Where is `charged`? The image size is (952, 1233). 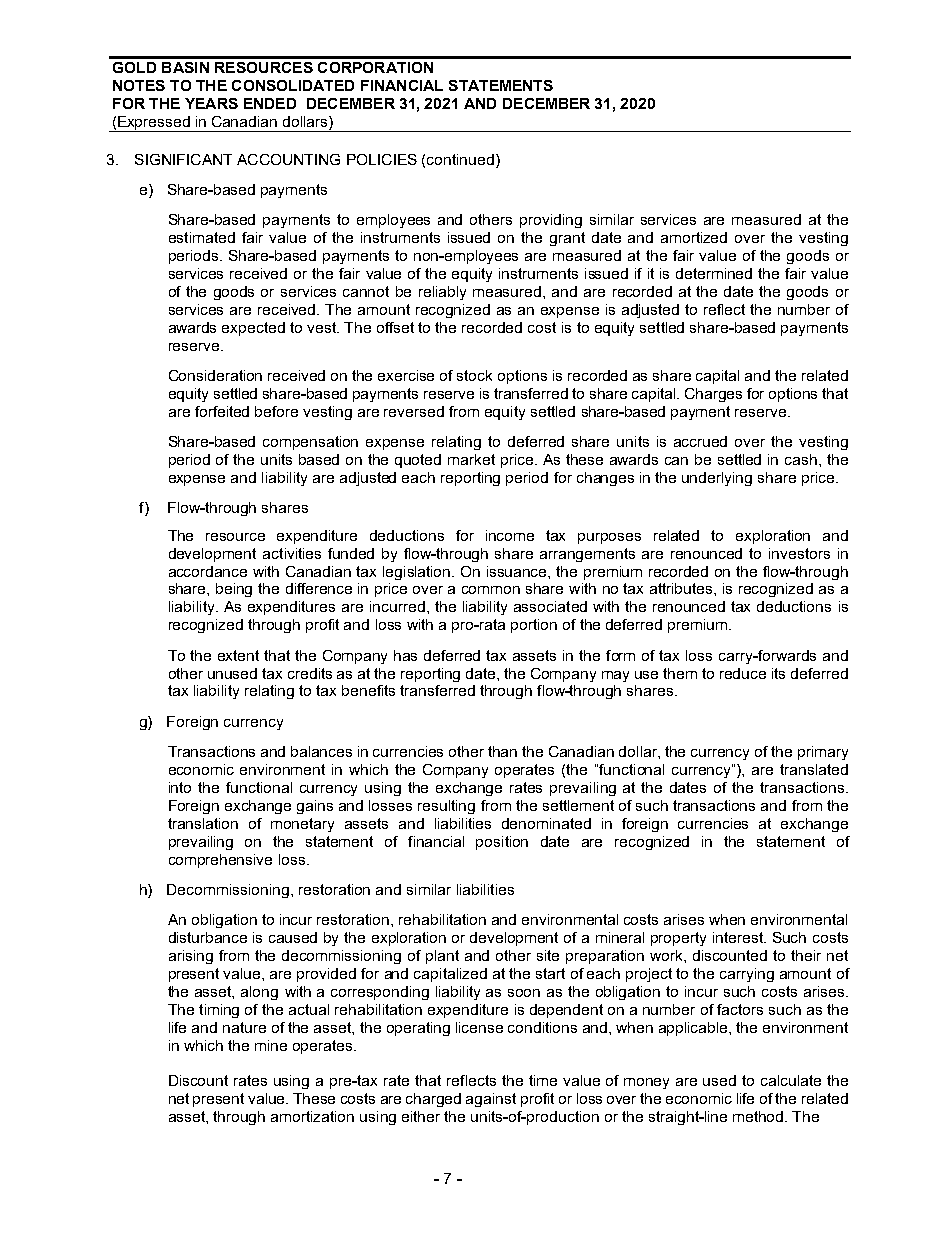 charged is located at coordinates (433, 1100).
